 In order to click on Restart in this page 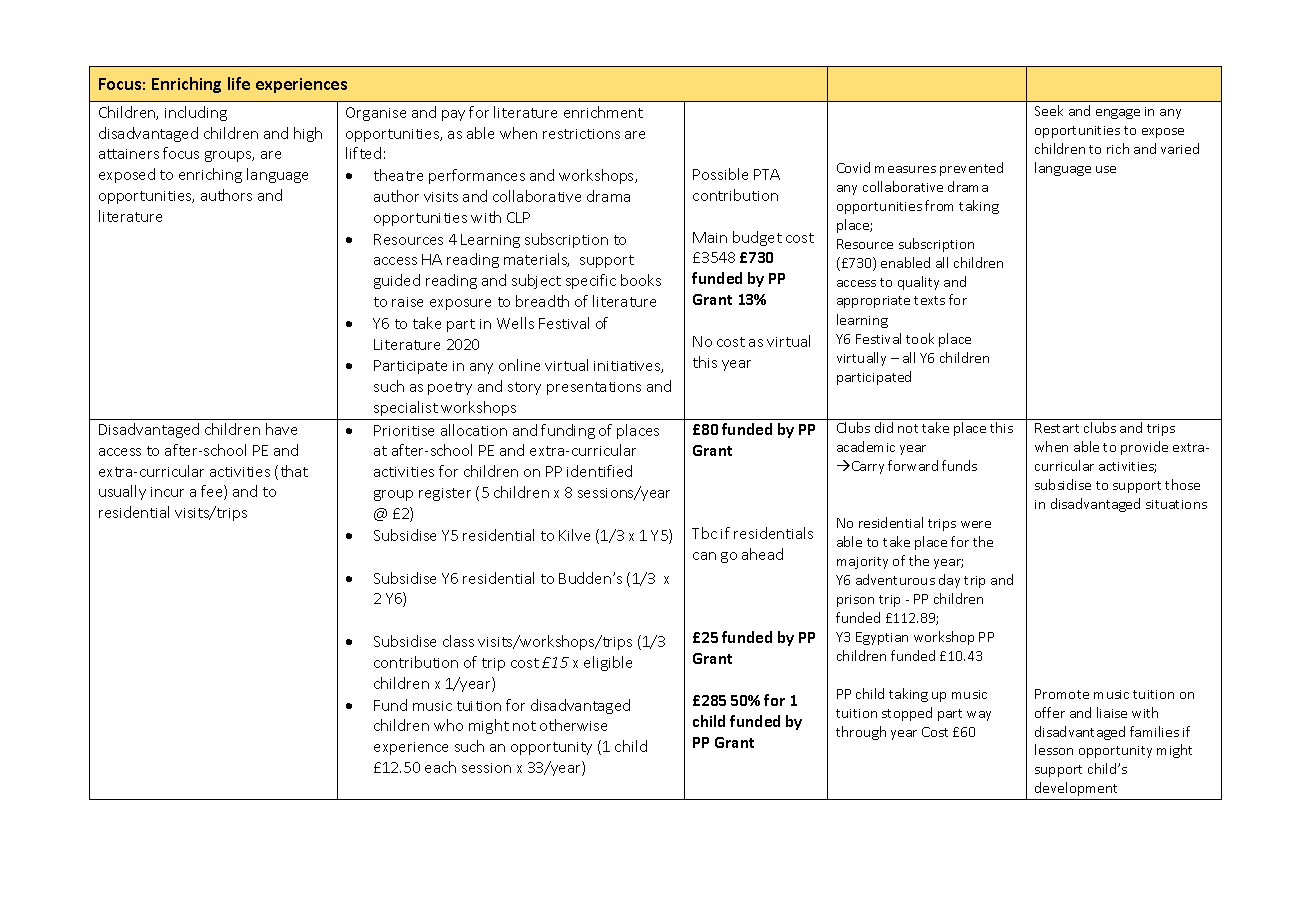, I will do `click(1057, 428)`.
